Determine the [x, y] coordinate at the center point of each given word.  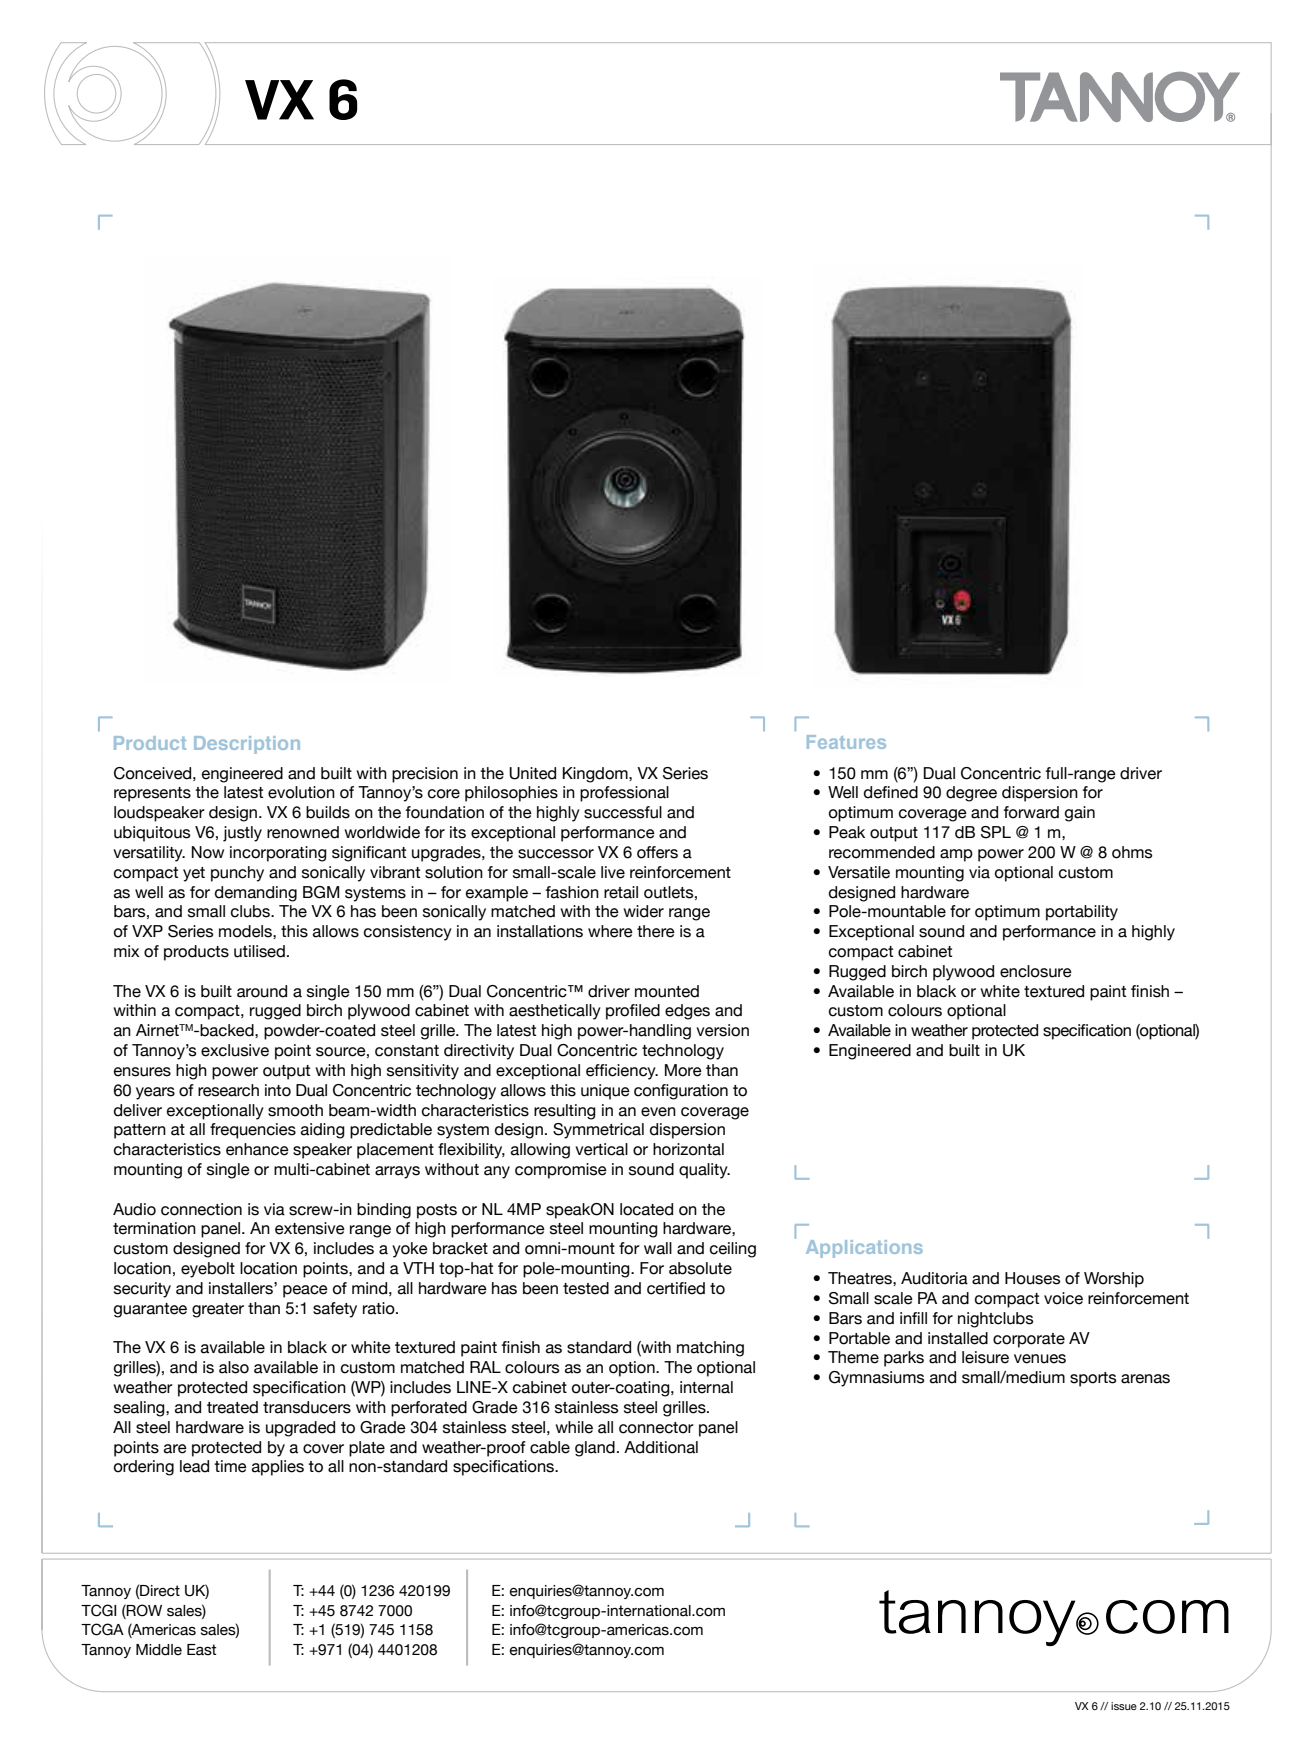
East [201, 1650]
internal [706, 1387]
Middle [159, 1650]
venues [1040, 1359]
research [228, 1090]
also [234, 1367]
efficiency [622, 1072]
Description [247, 745]
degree [971, 794]
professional [624, 794]
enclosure [1036, 971]
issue [1124, 1706]
